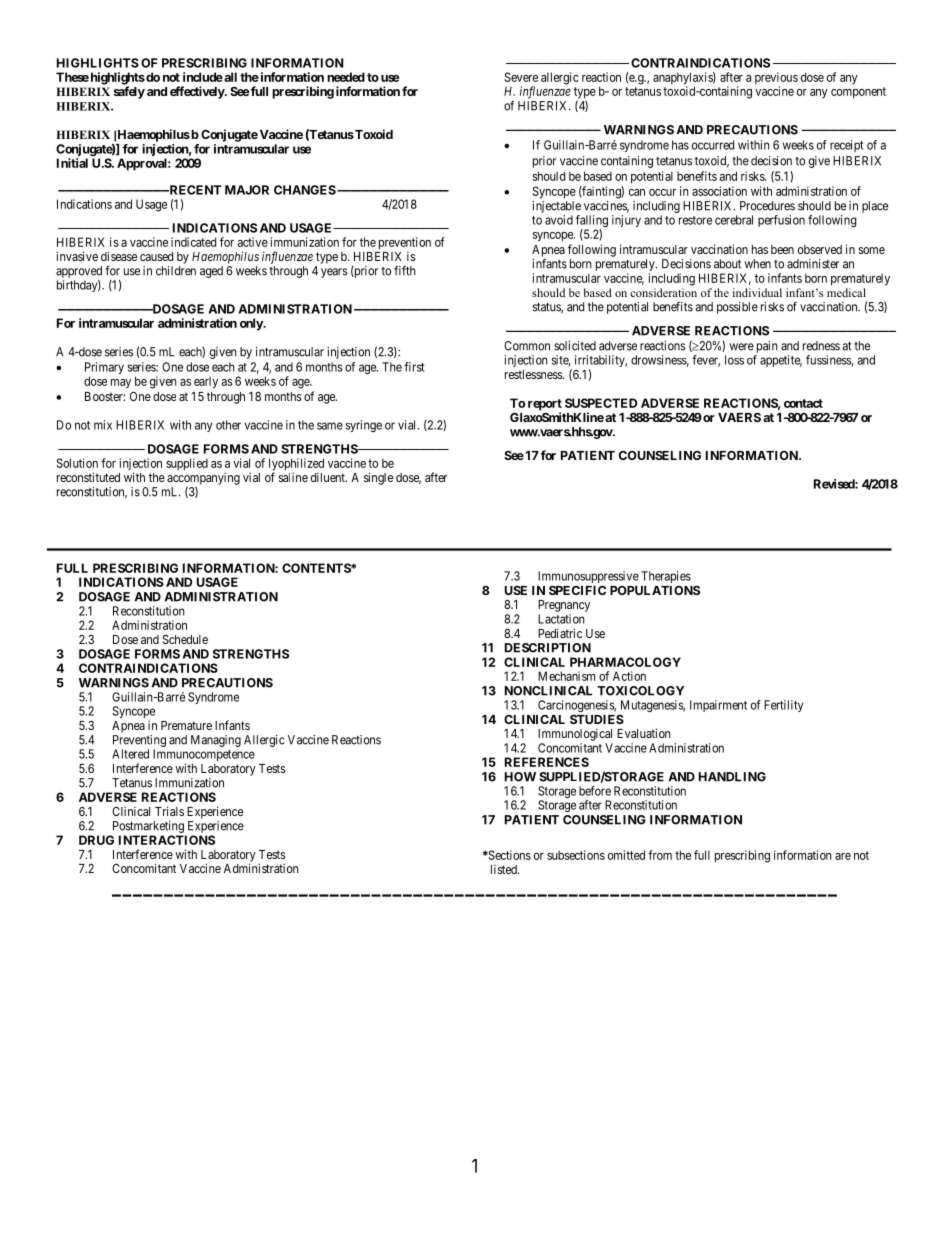 This page has height=1233, width=952. What do you see at coordinates (655, 590) in the page?
I see `POPULATIONS` at bounding box center [655, 590].
